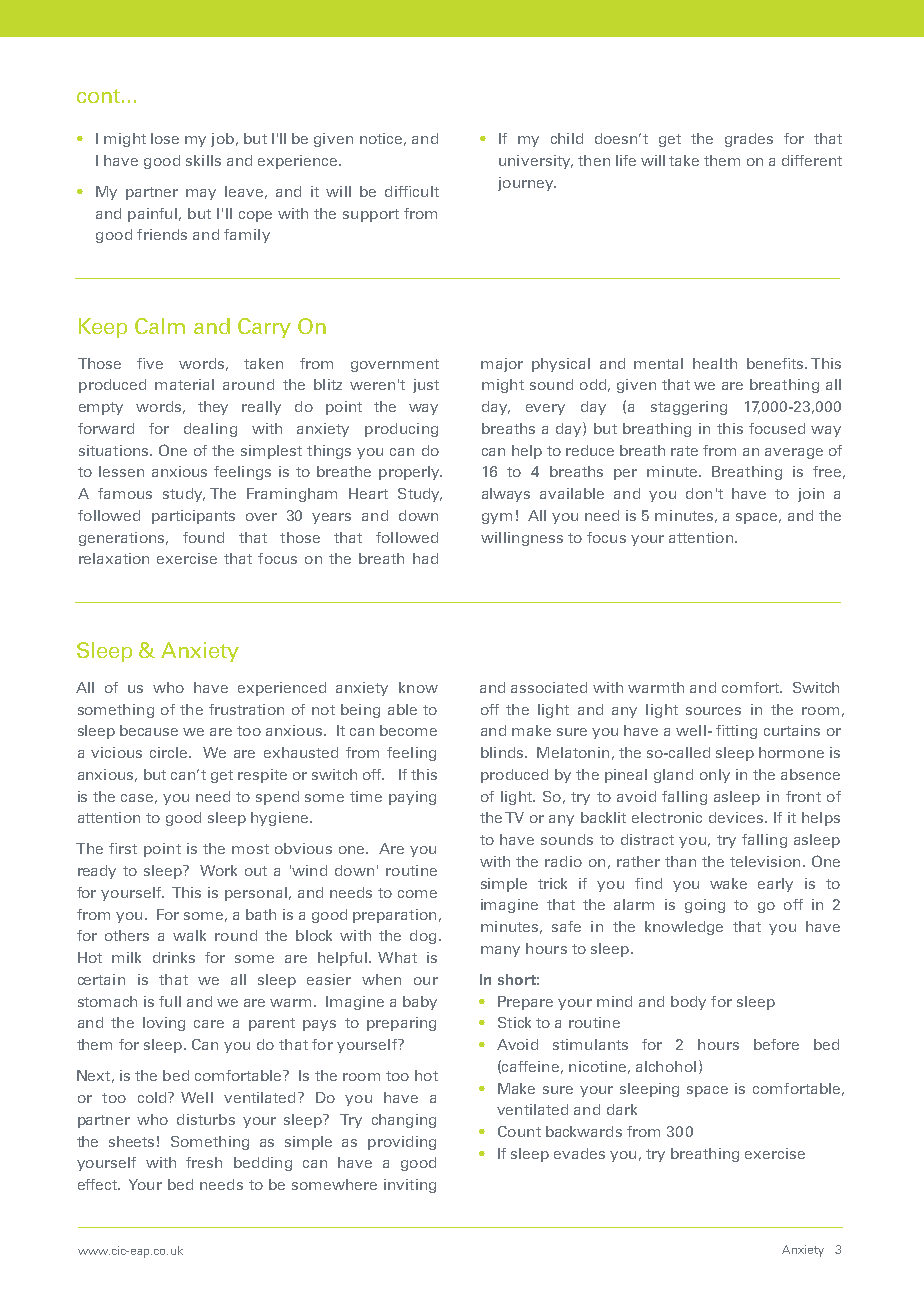  I want to click on properly, so click(410, 473).
